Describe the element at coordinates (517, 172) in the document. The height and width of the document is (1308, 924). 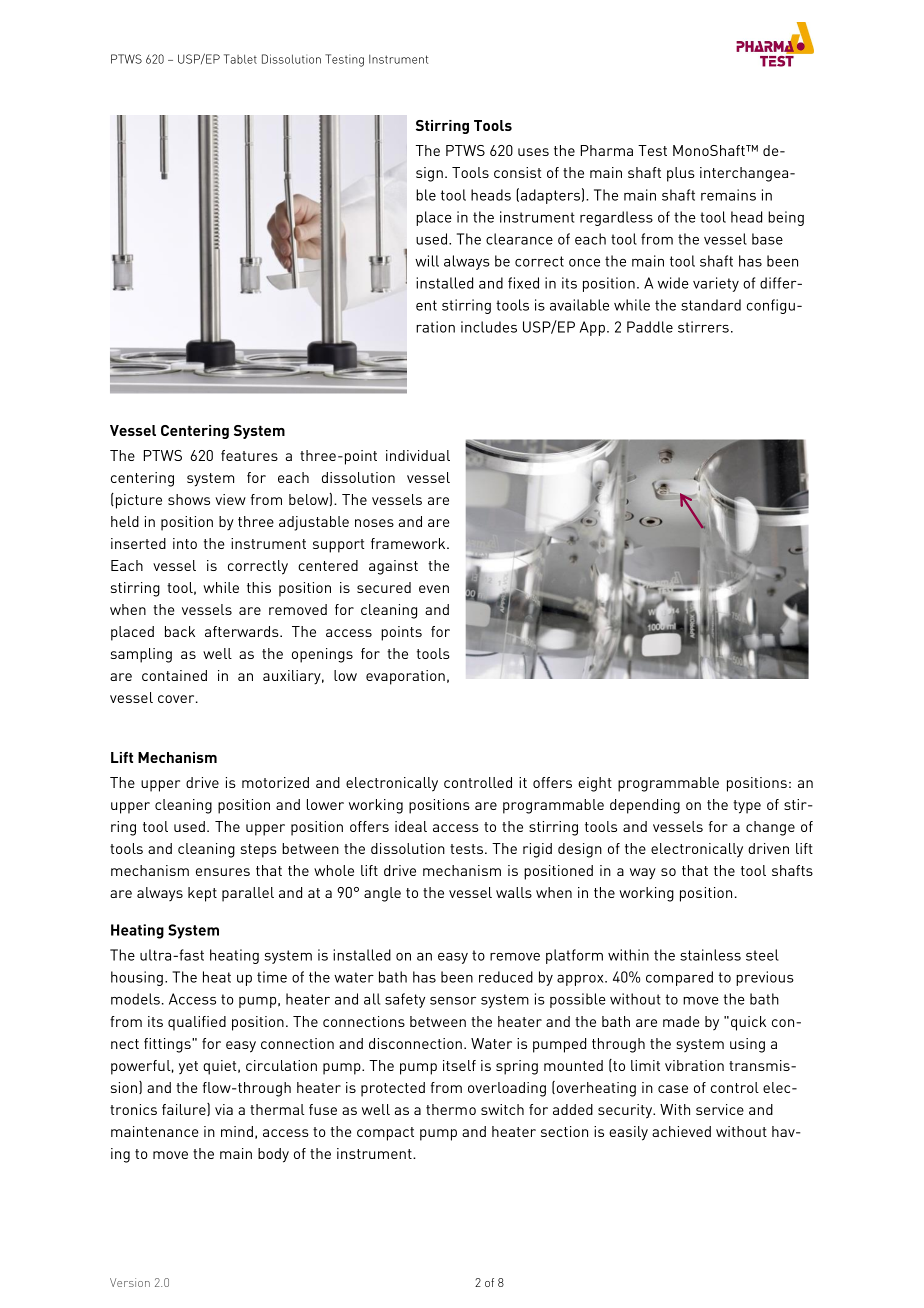
I see `consist` at that location.
